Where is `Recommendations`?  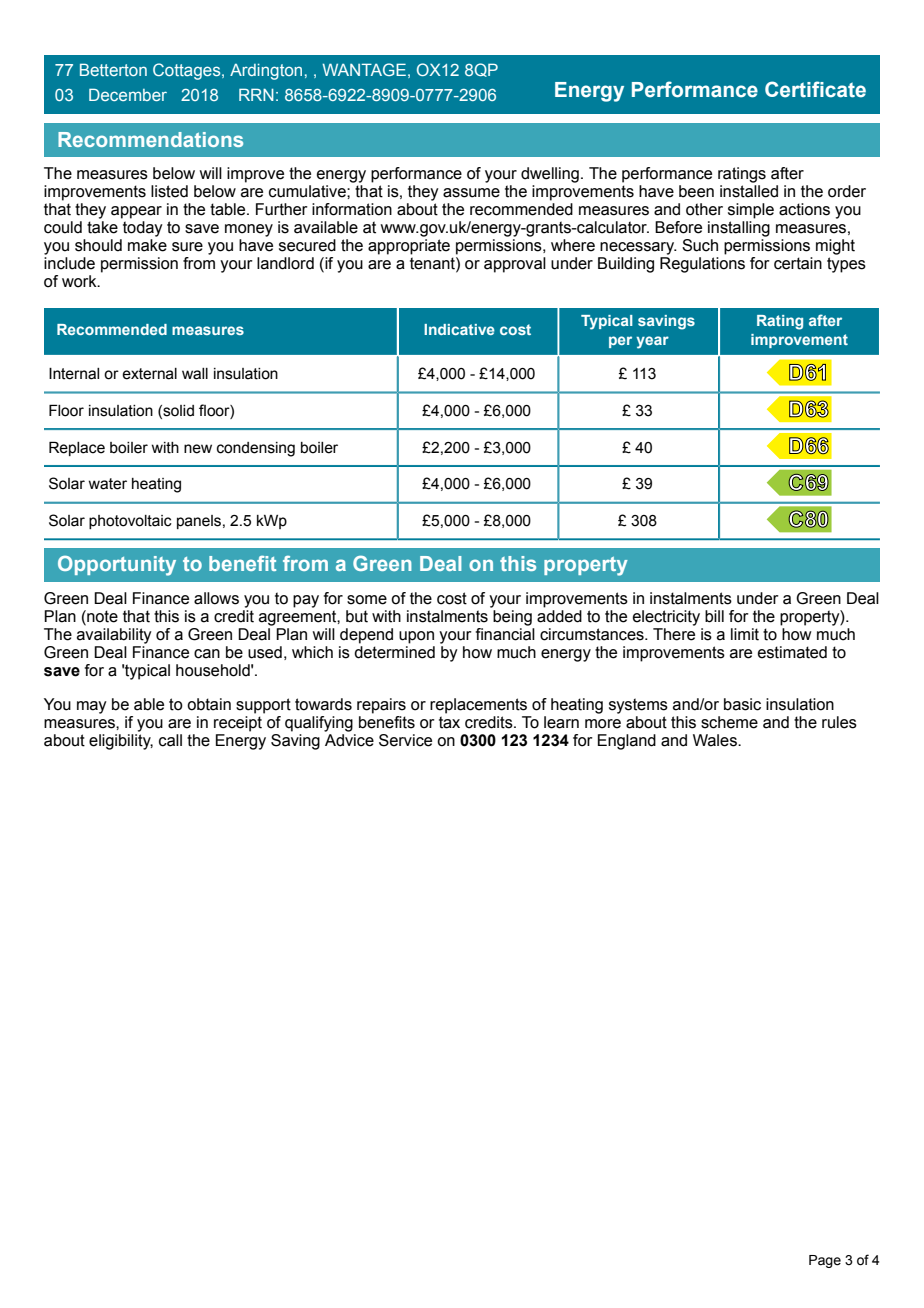
Recommendations is located at coordinates (150, 139).
